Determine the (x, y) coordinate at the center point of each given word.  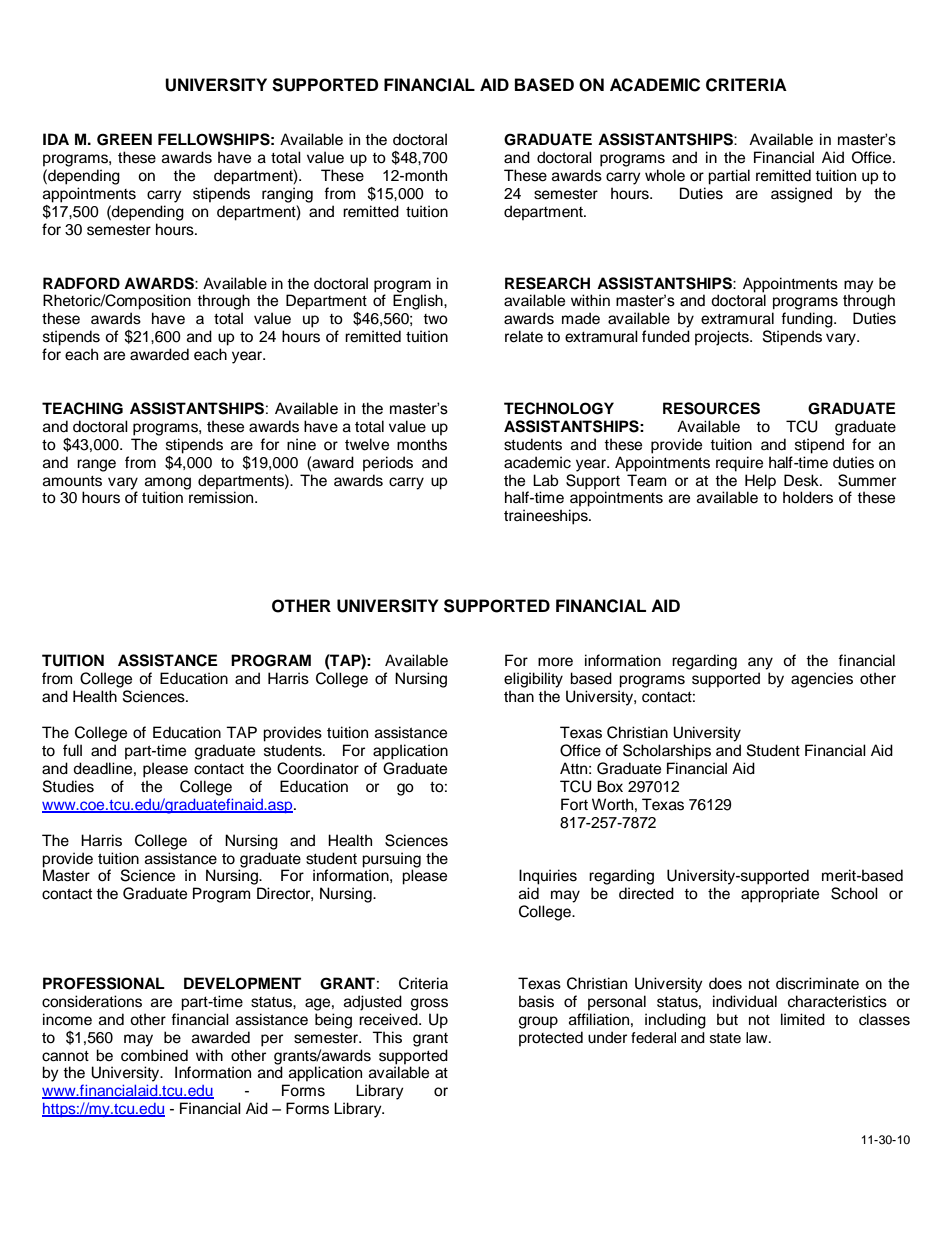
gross (429, 1004)
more (555, 662)
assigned (801, 195)
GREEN (124, 139)
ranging (287, 195)
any (760, 663)
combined (154, 1055)
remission (222, 497)
